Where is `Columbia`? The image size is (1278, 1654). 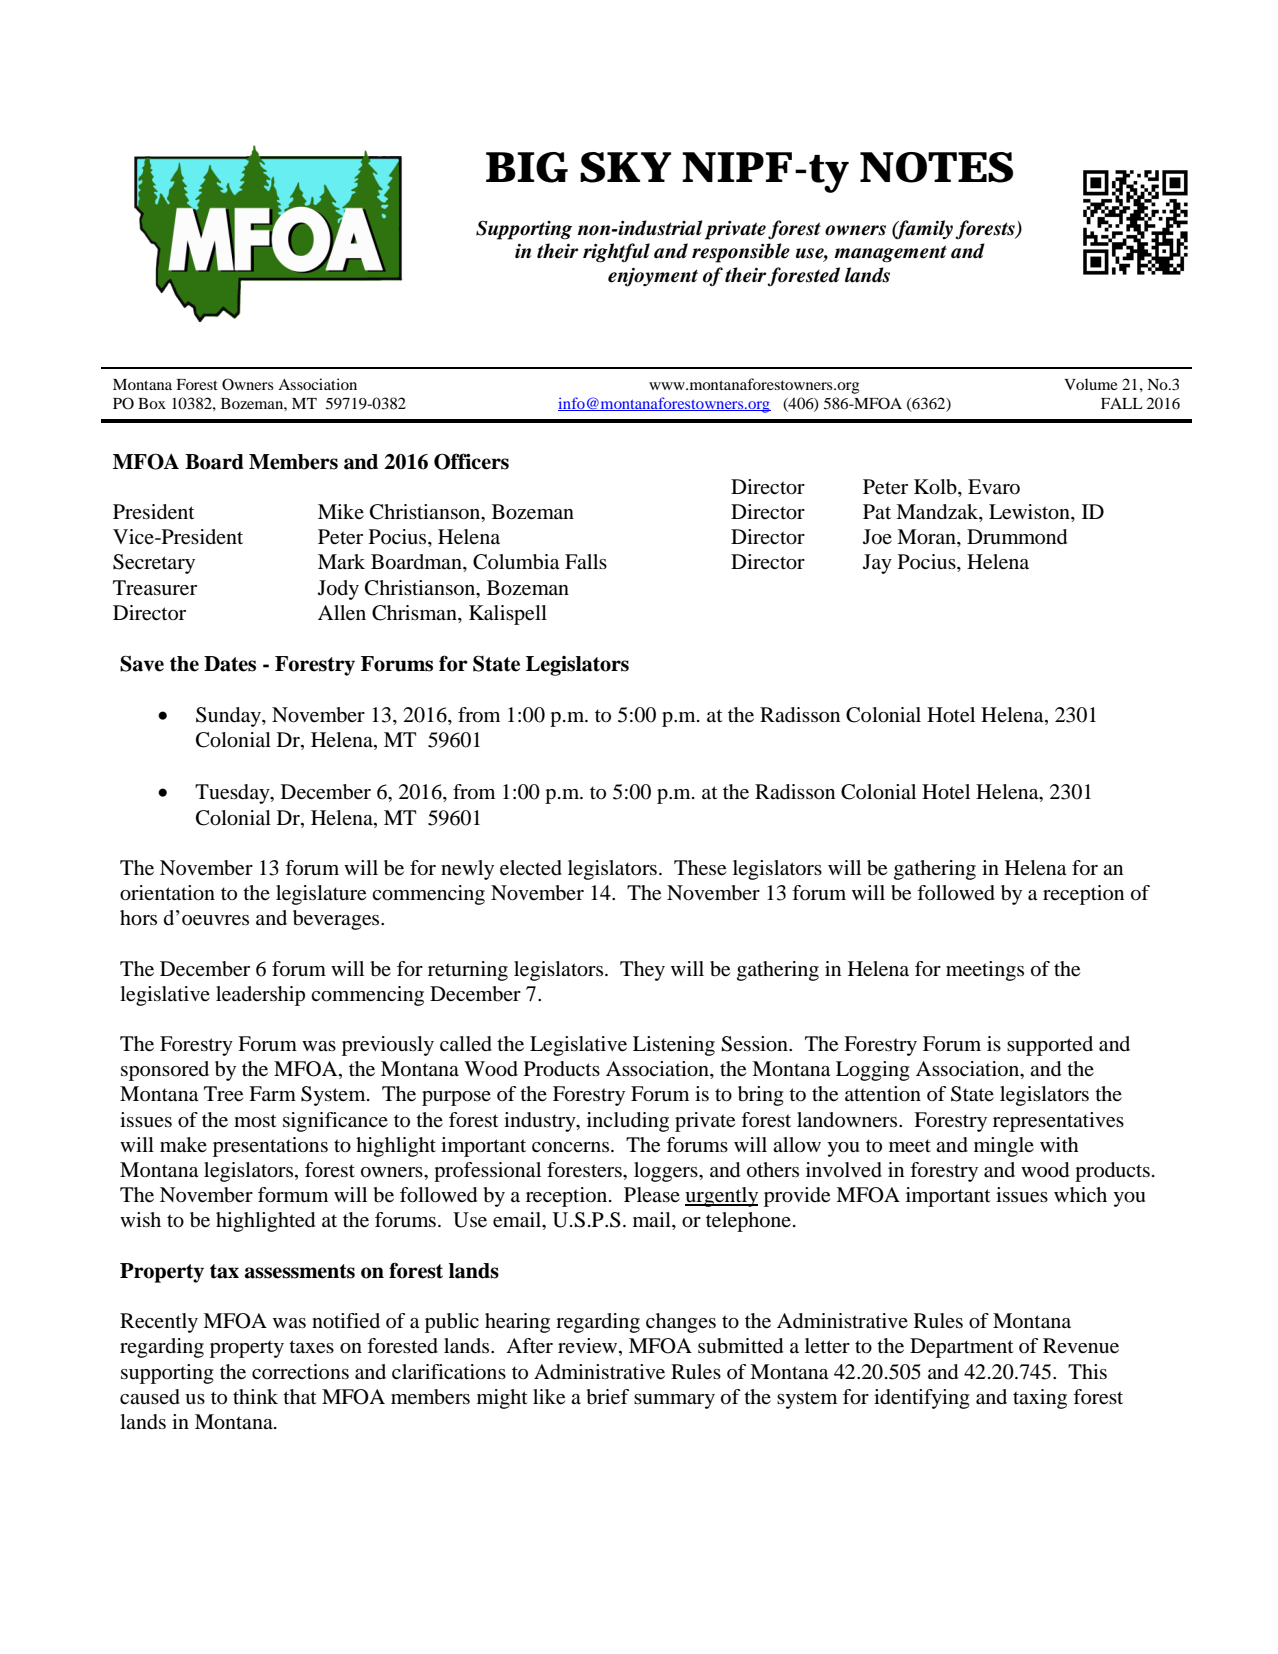
Columbia is located at coordinates (516, 562).
